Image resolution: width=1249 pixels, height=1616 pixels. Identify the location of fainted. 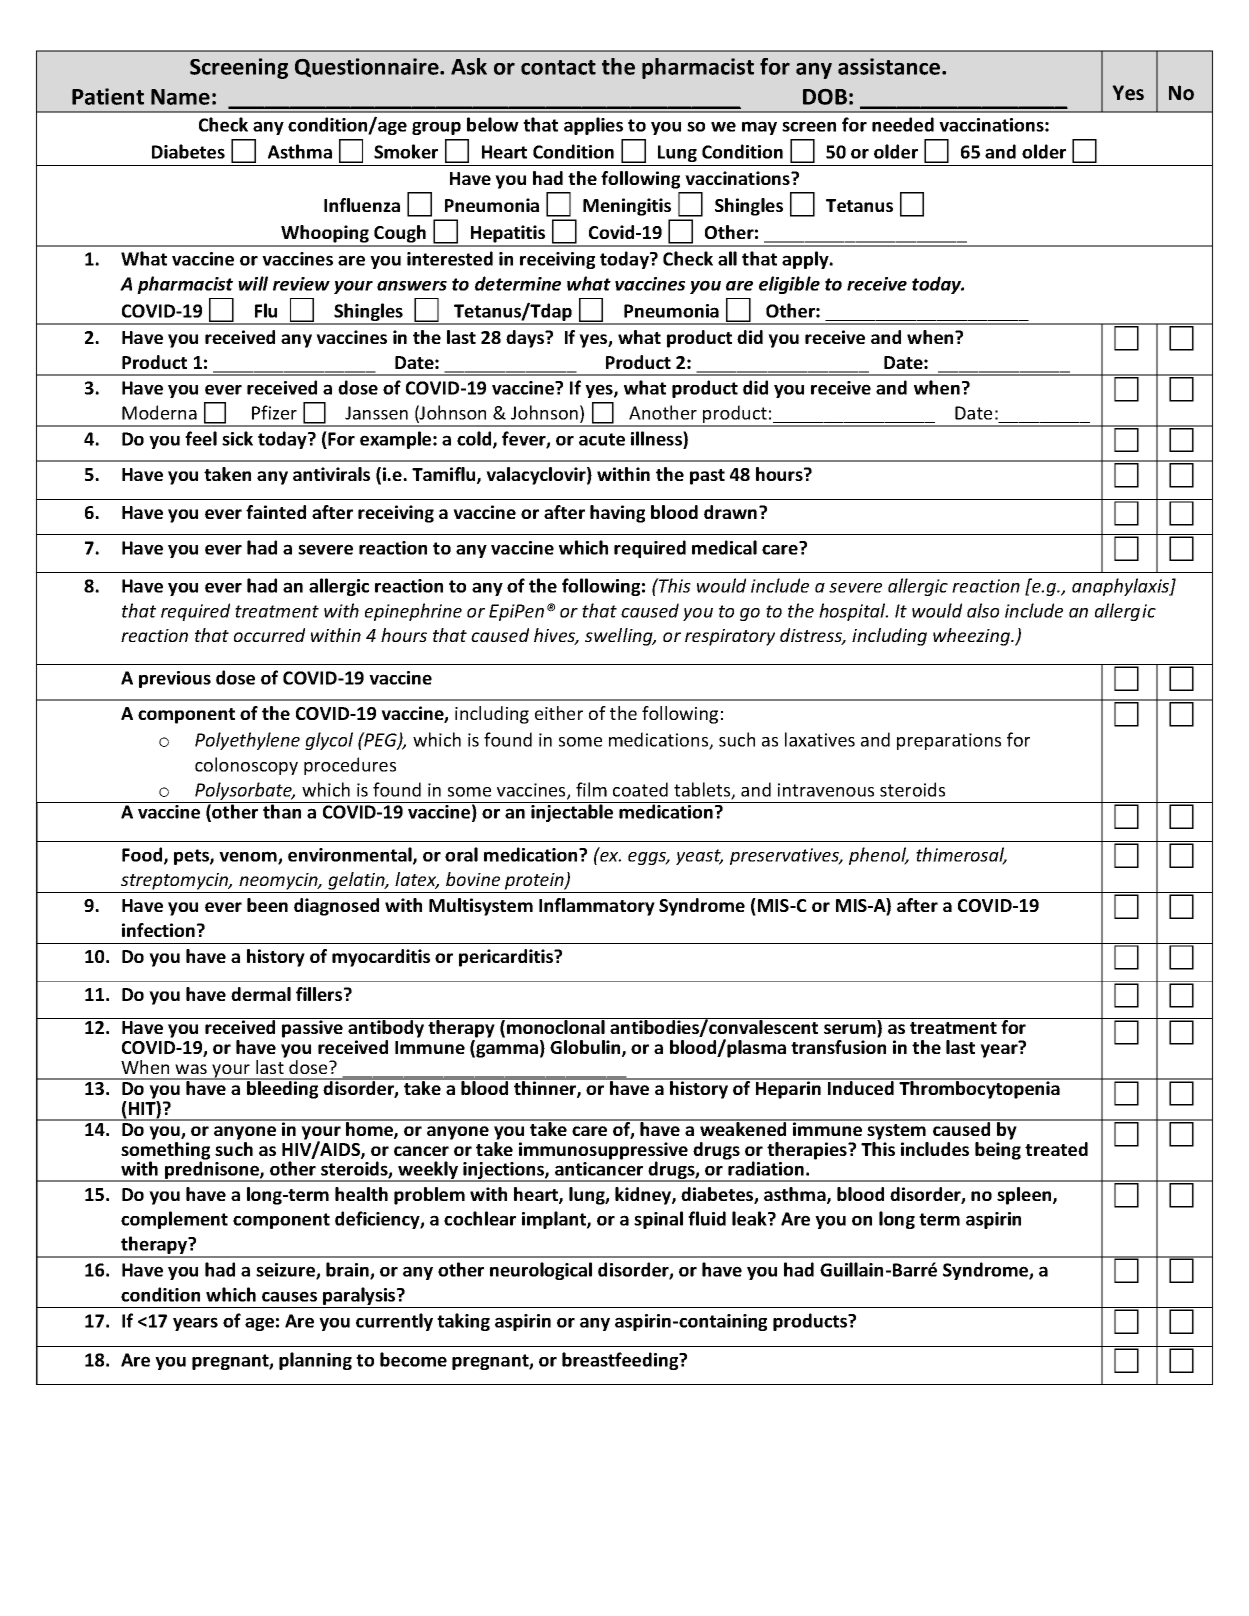
(276, 512).
